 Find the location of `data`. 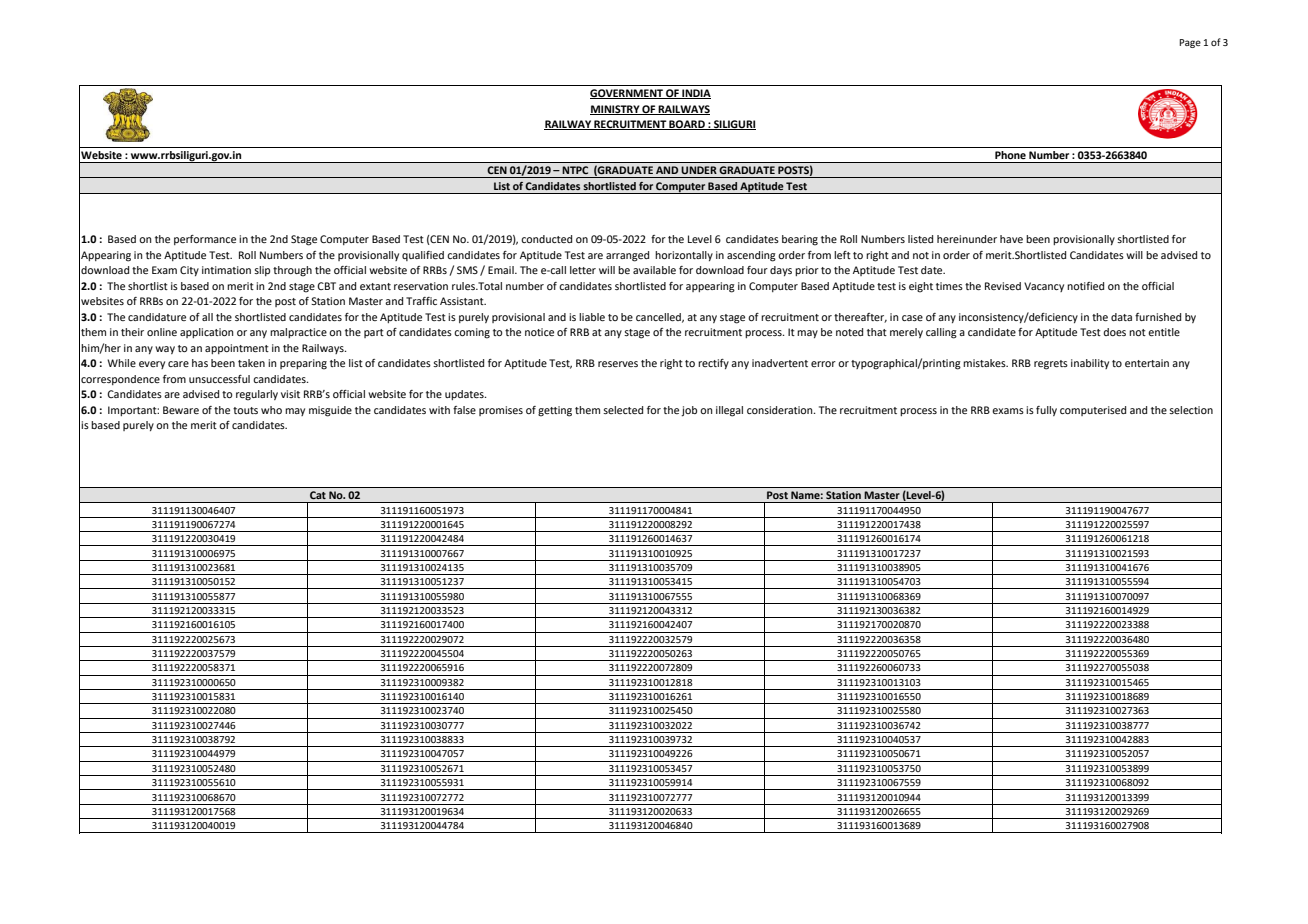

data is located at coordinates (1121, 317).
